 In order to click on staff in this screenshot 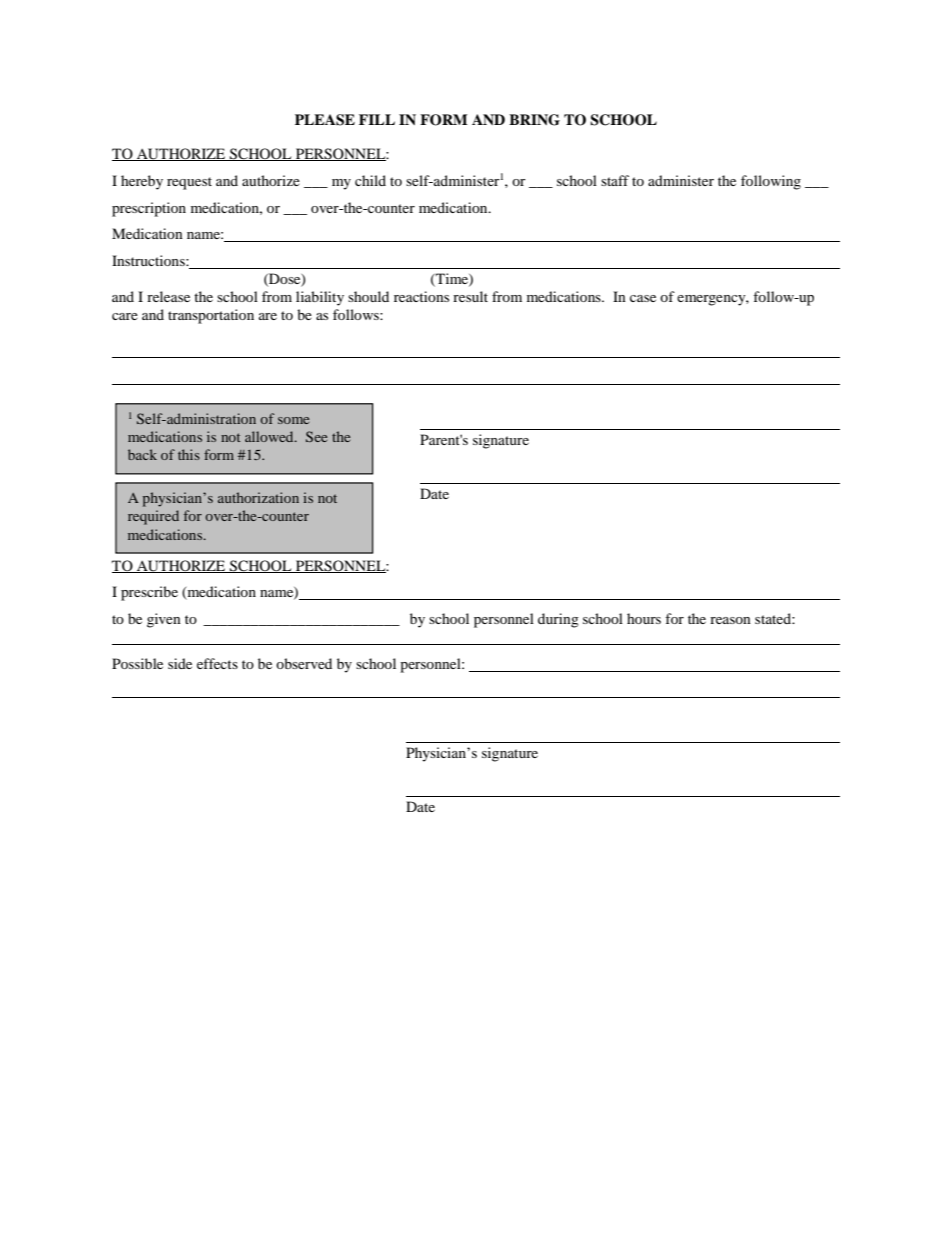, I will do `click(615, 180)`.
